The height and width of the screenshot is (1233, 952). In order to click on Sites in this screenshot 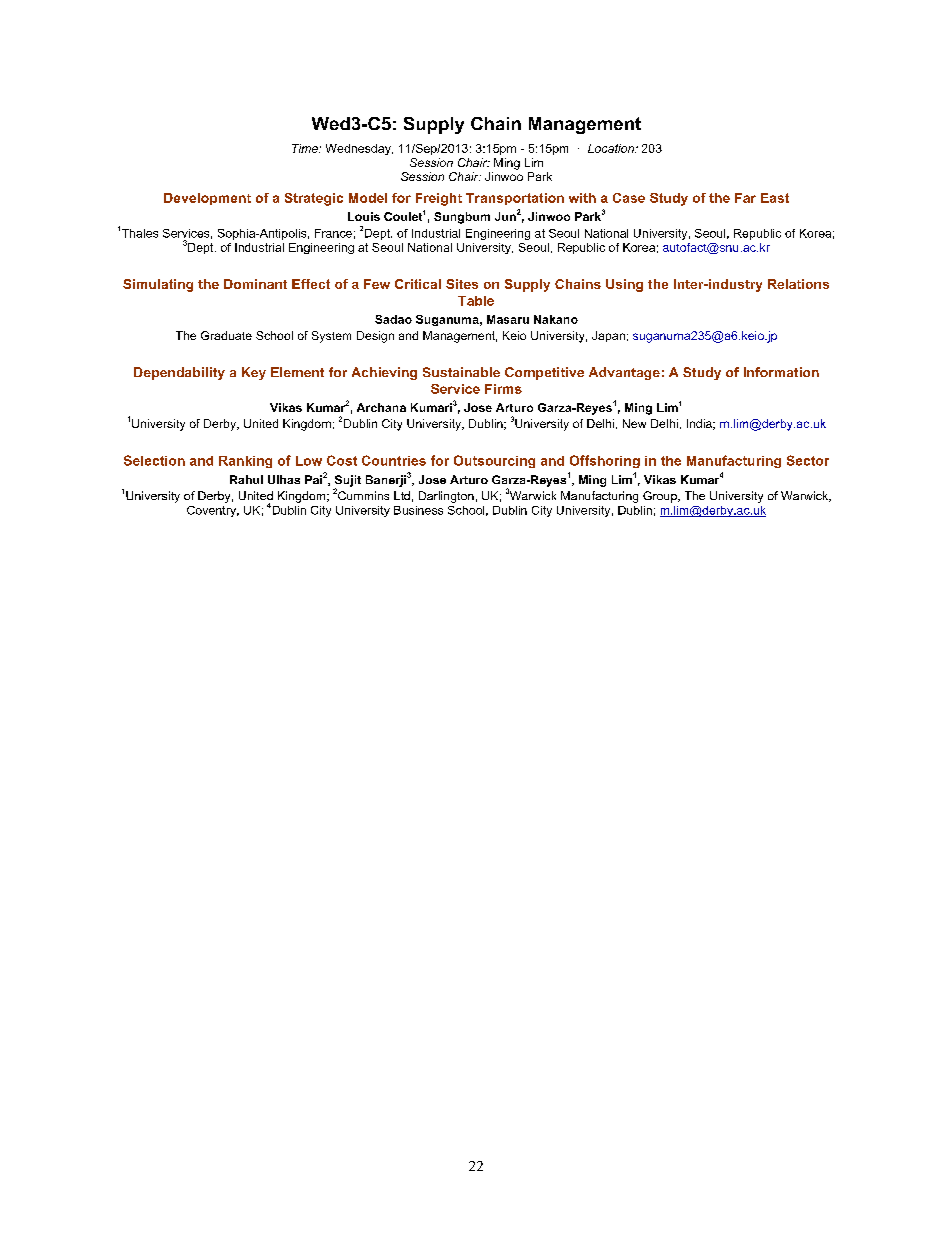, I will do `click(462, 284)`.
